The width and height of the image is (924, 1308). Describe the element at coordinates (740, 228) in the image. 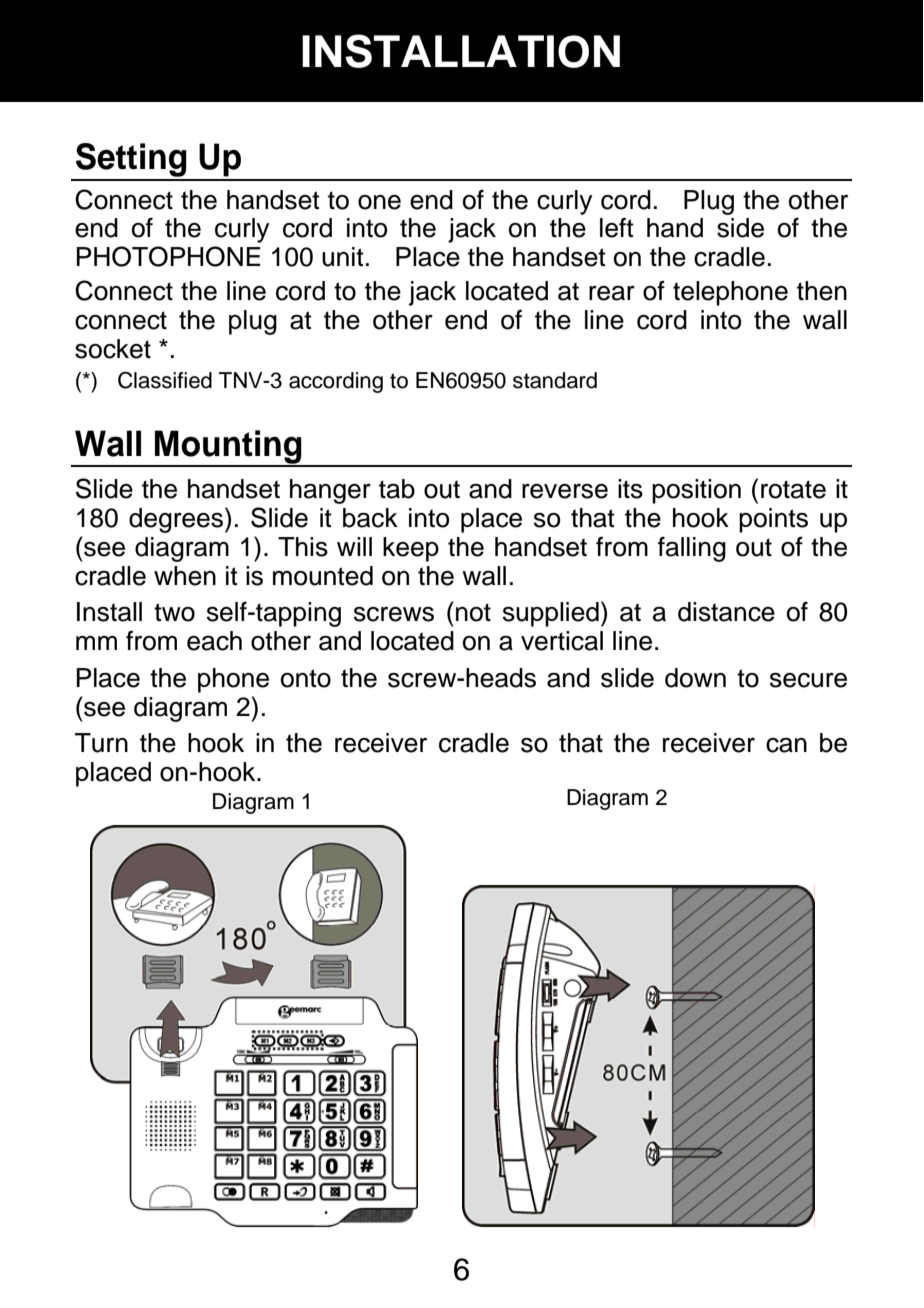

I see `side` at that location.
